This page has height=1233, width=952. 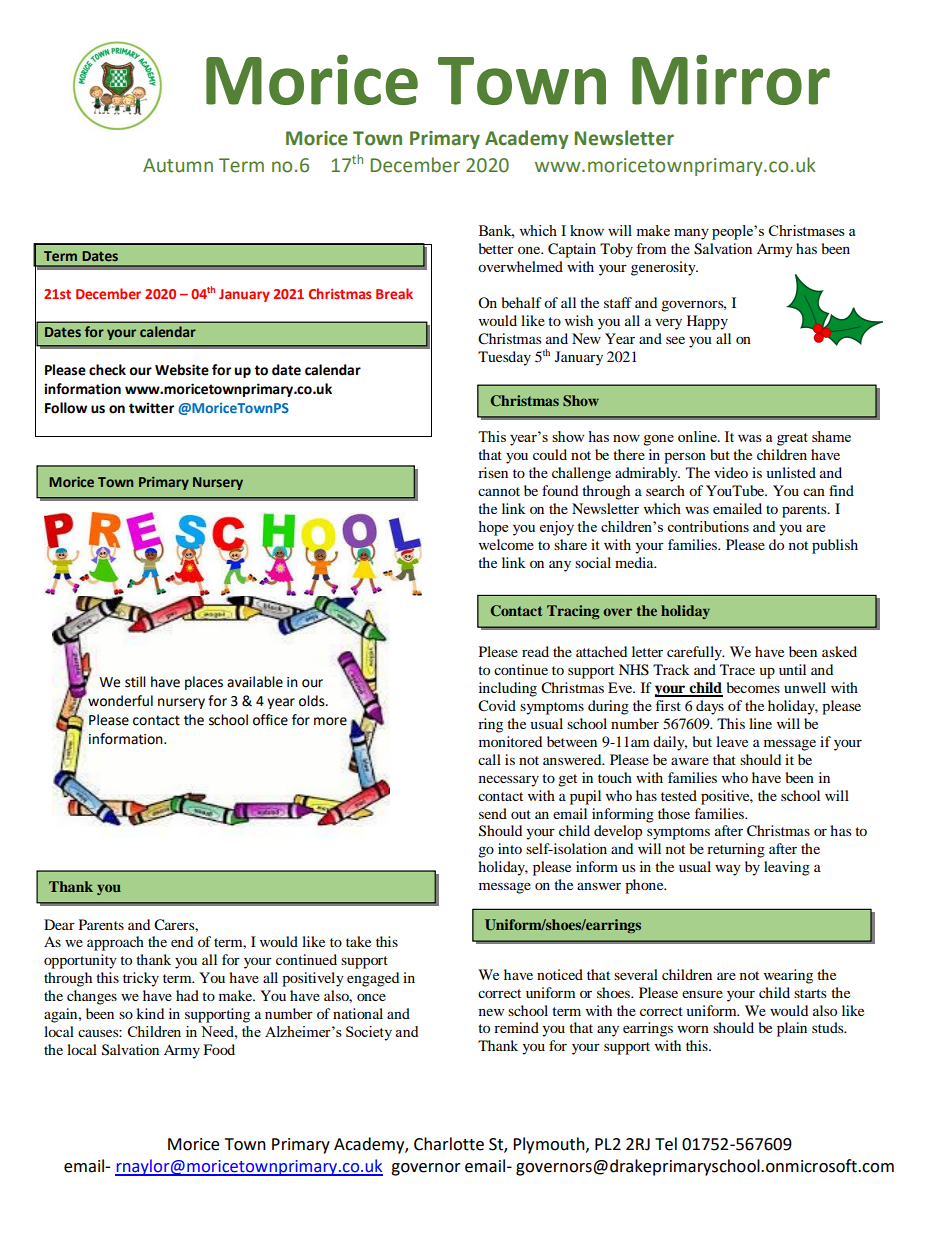 I want to click on Food, so click(x=219, y=1049).
